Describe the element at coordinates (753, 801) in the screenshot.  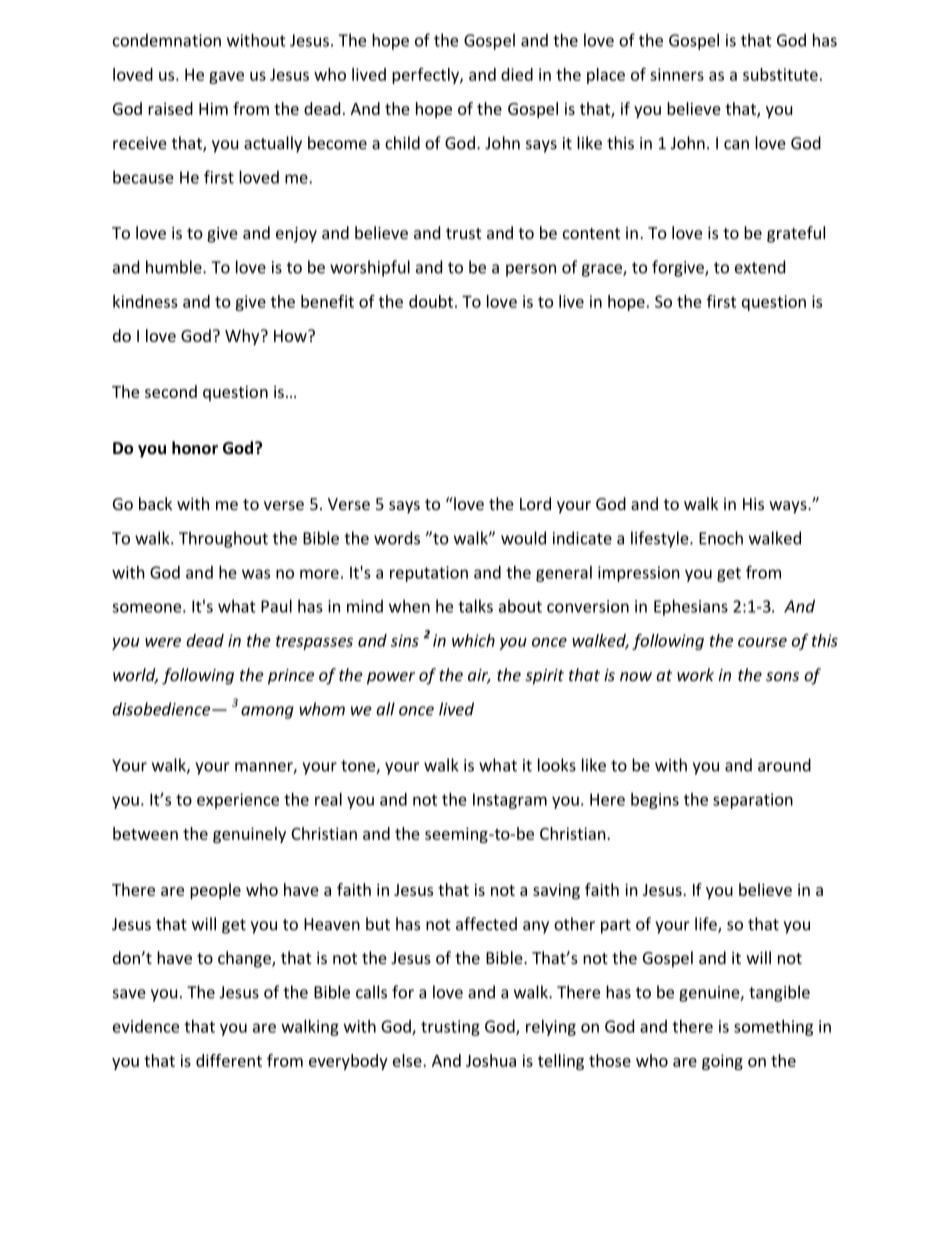
I see `separation` at that location.
